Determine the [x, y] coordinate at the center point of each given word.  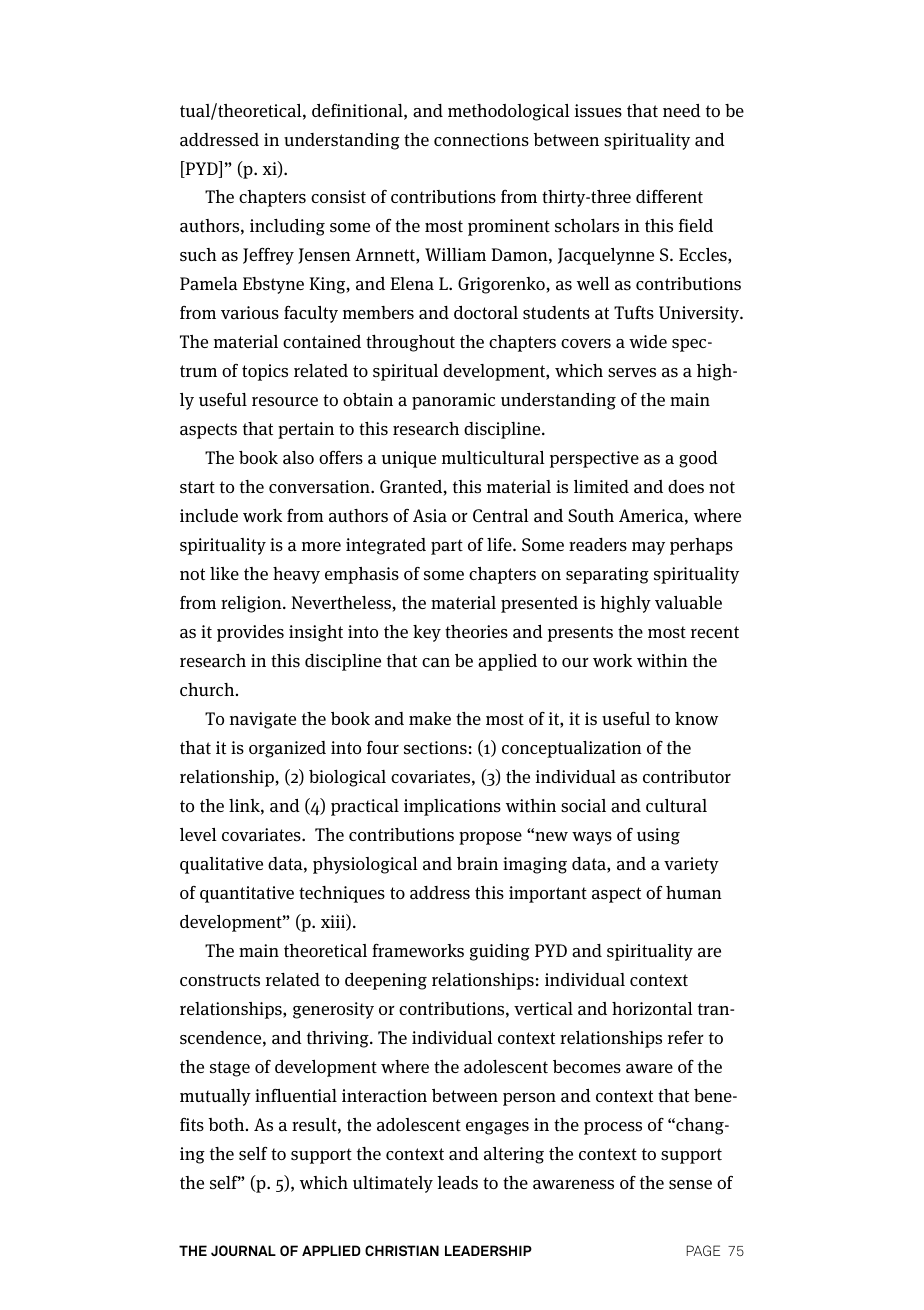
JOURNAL [243, 1250]
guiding [500, 952]
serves [632, 373]
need [682, 110]
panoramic [453, 401]
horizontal [652, 1009]
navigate [263, 720]
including [287, 227]
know [696, 718]
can [436, 663]
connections [481, 140]
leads [457, 1182]
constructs [220, 980]
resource [285, 402]
